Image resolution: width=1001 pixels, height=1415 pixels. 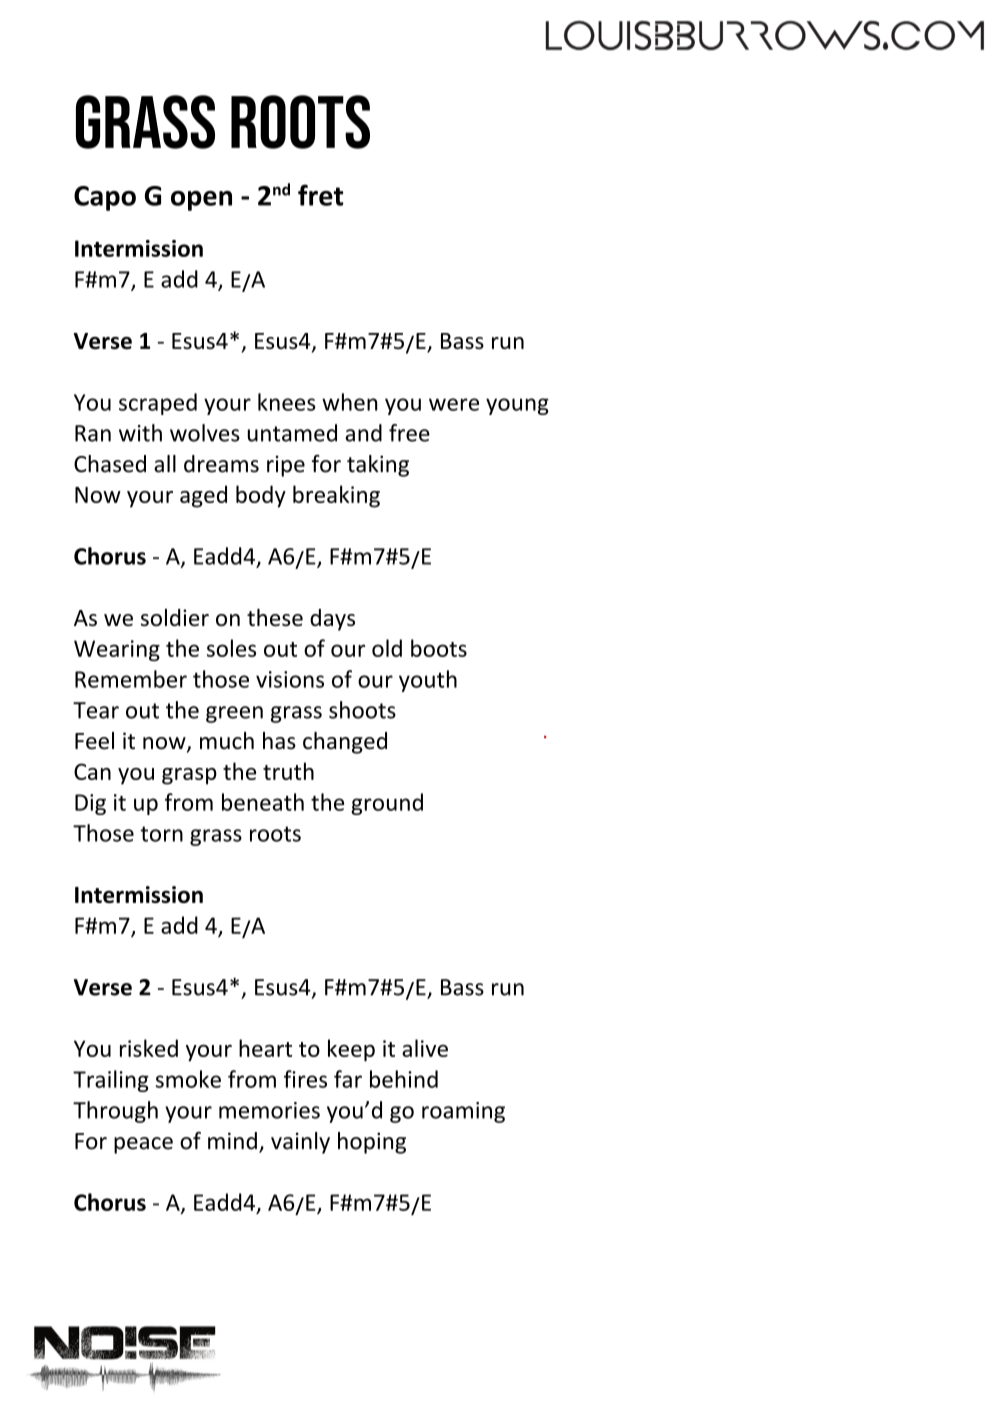 What do you see at coordinates (439, 648) in the page?
I see `boots` at bounding box center [439, 648].
